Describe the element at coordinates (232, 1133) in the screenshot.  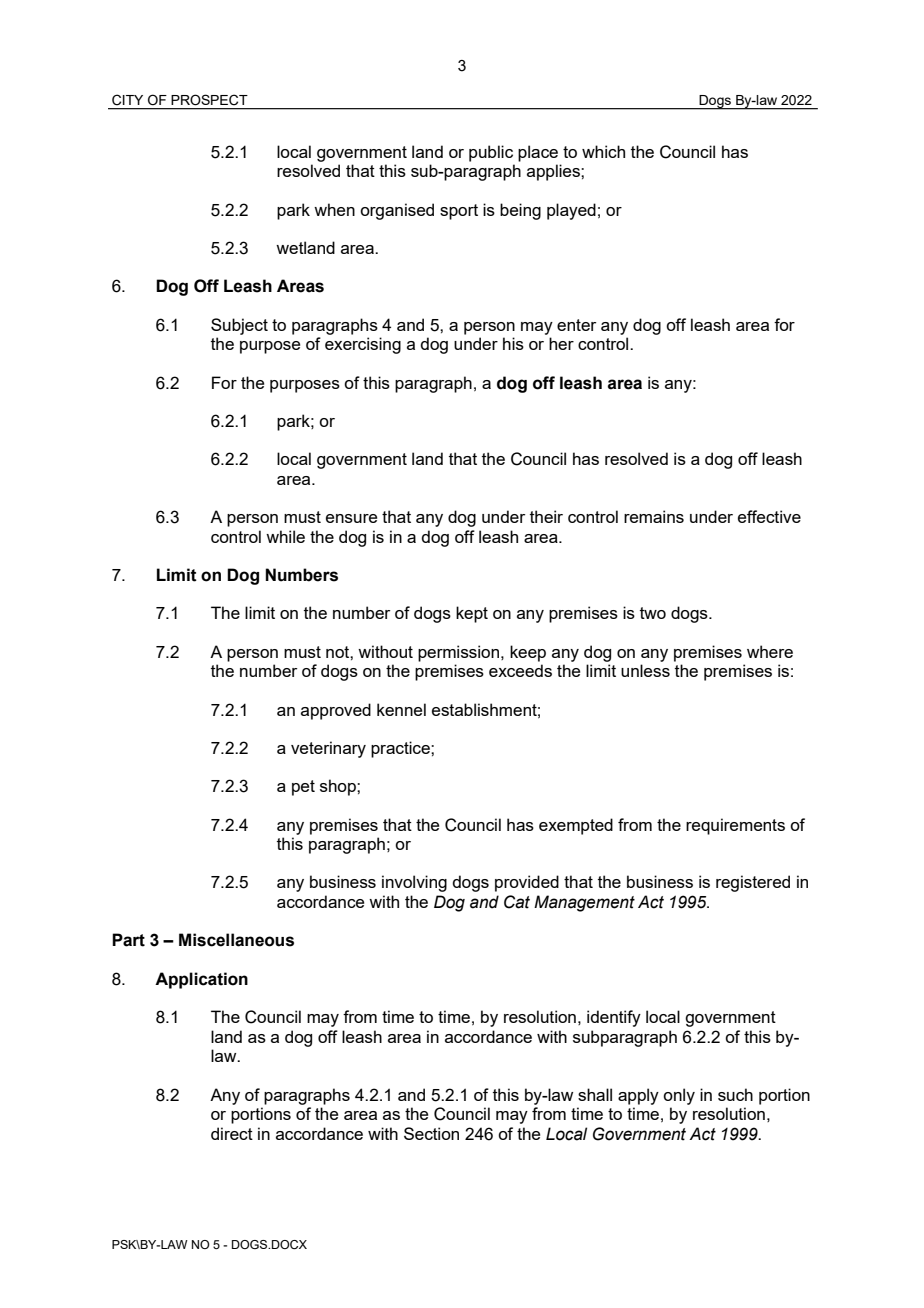
I see `direct` at that location.
